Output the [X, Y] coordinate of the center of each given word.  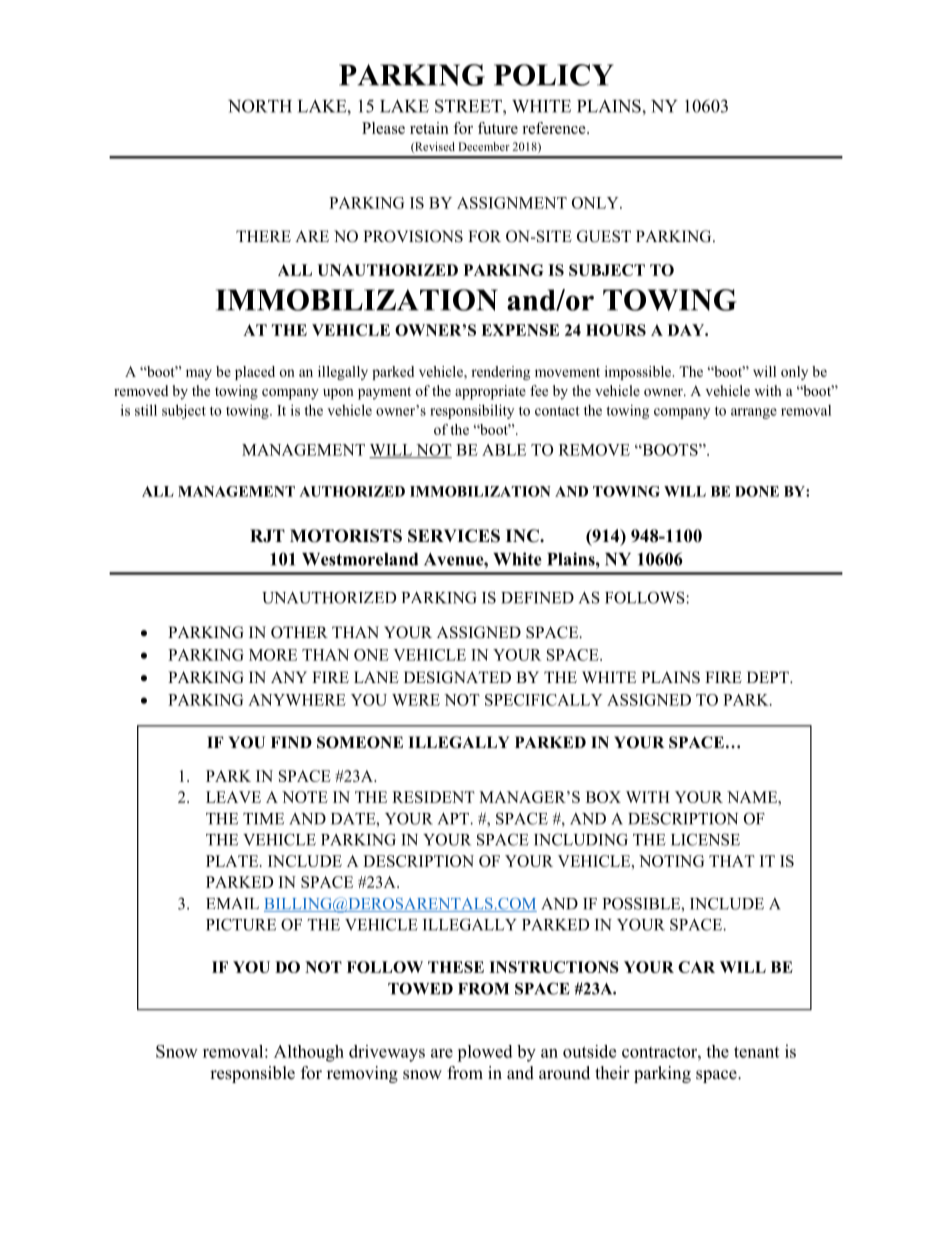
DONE [757, 491]
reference [555, 128]
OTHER [299, 632]
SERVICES [454, 536]
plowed [485, 1053]
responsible [252, 1074]
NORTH [260, 106]
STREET [469, 106]
